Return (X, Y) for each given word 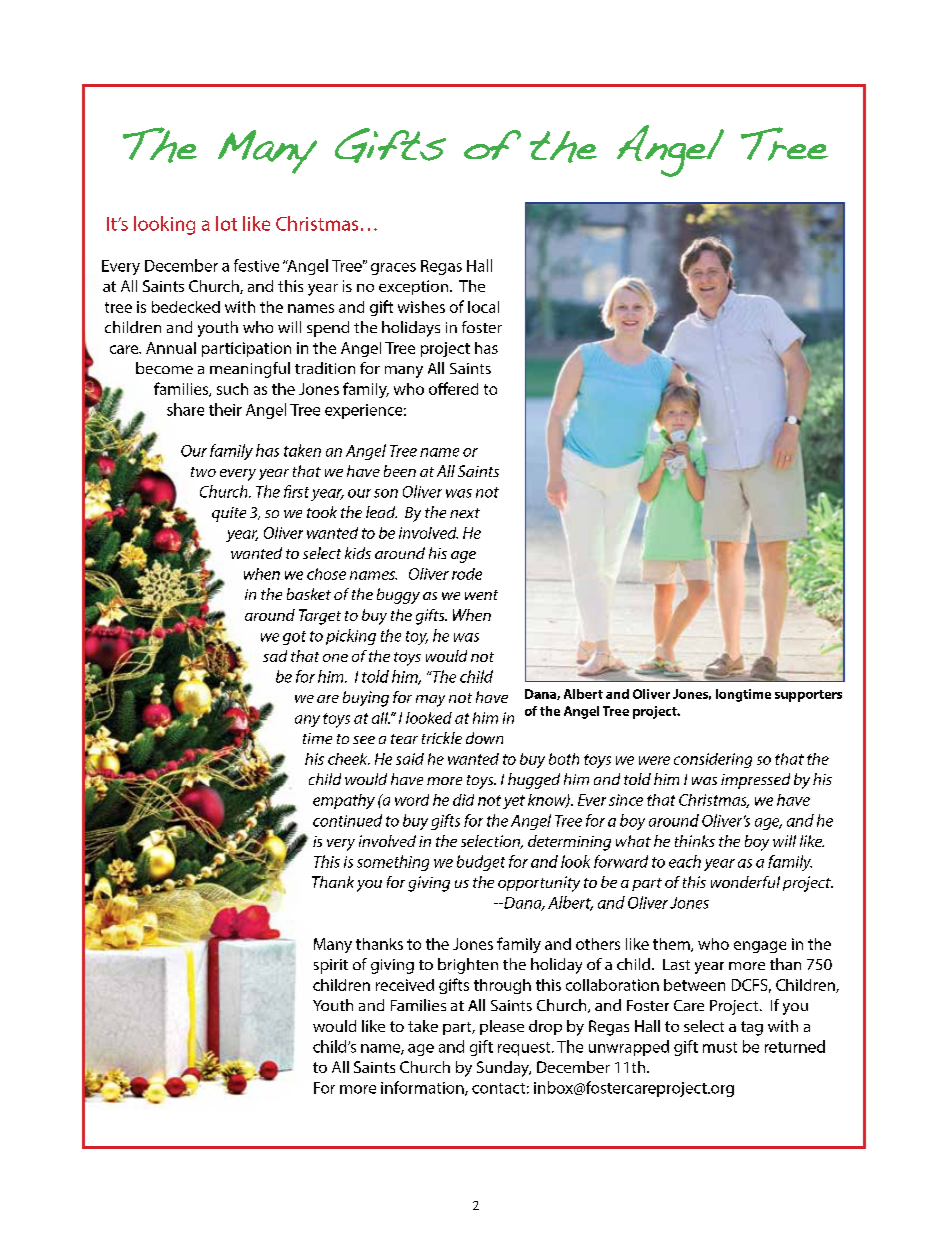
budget (481, 863)
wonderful (745, 882)
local (483, 307)
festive (256, 265)
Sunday (504, 1069)
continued (347, 820)
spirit (331, 966)
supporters (808, 696)
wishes (421, 307)
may (430, 701)
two (203, 472)
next (465, 513)
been (400, 471)
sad (275, 656)
